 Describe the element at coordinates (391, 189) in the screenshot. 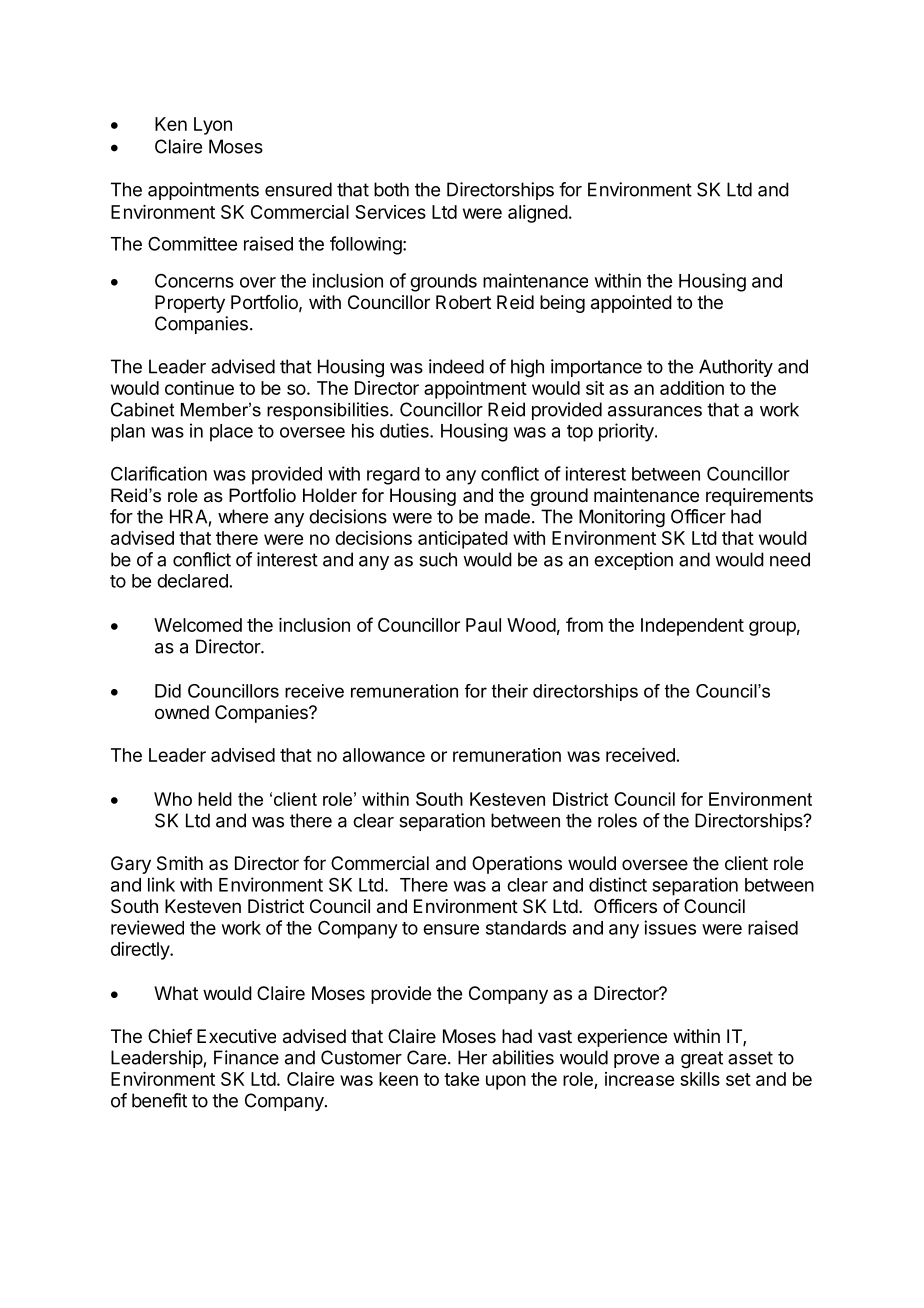

I see `both` at that location.
